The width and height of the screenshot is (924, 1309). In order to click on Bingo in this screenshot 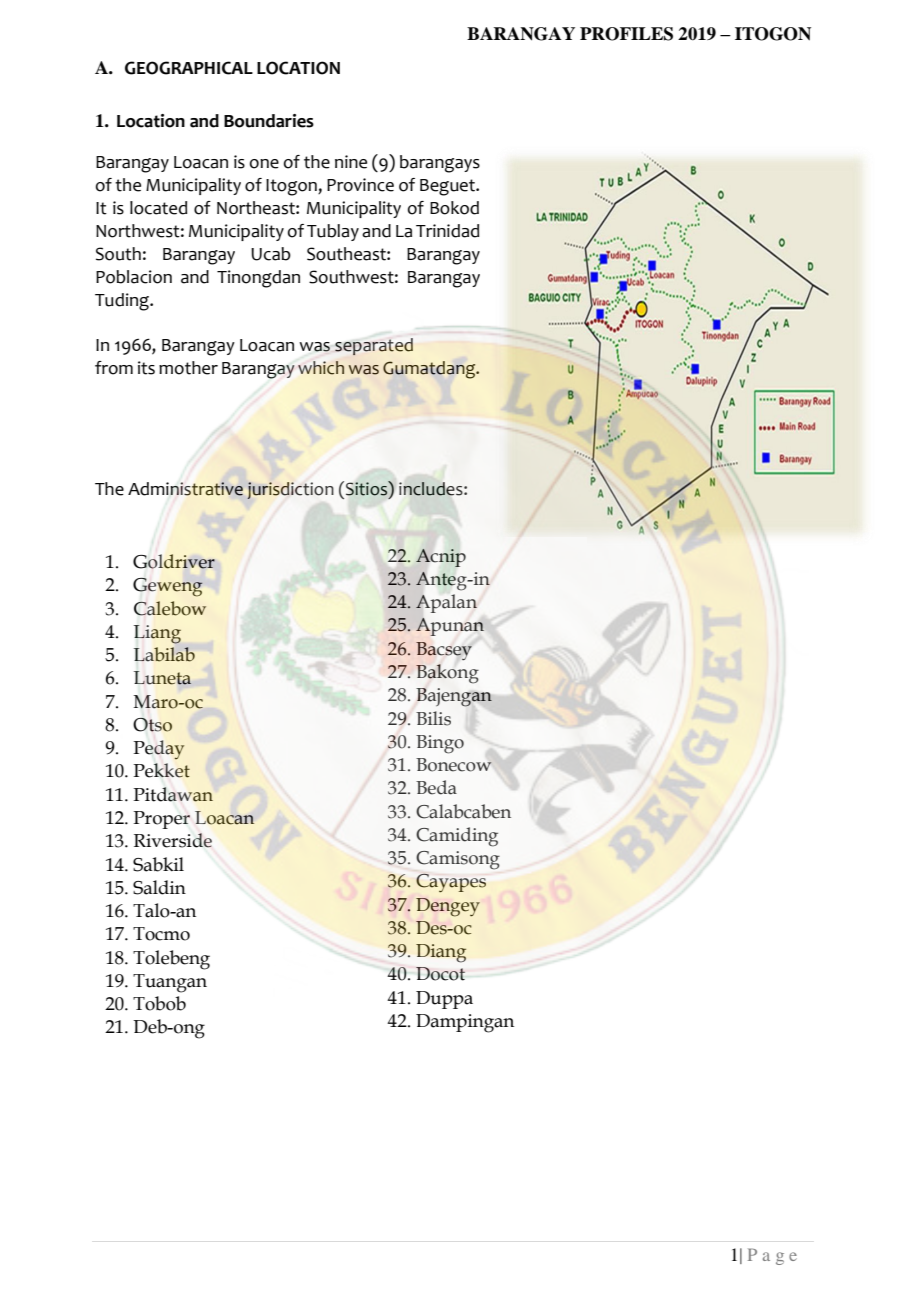, I will do `click(440, 744)`.
